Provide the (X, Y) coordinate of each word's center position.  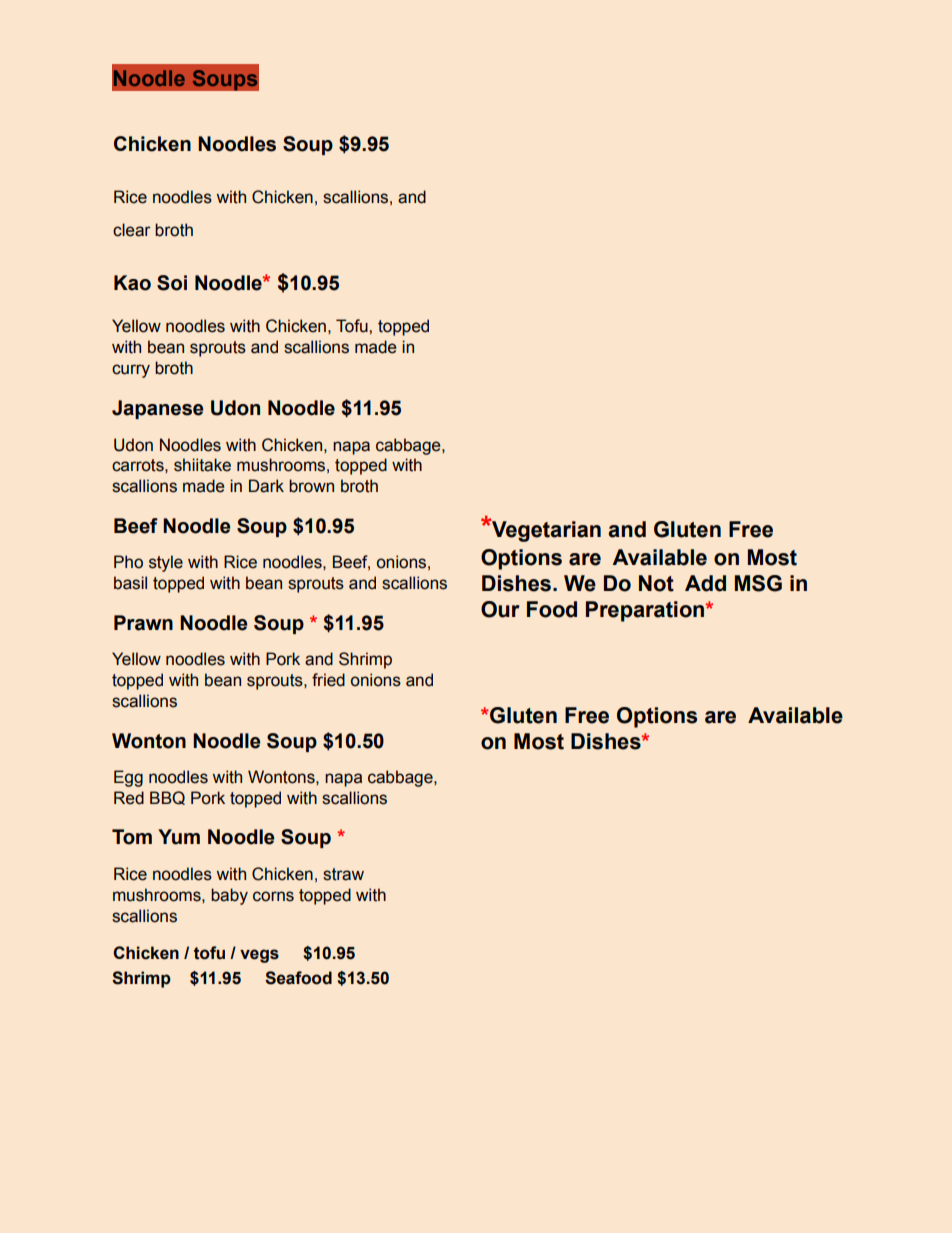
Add (705, 583)
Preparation (646, 611)
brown (311, 486)
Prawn (143, 623)
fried (328, 680)
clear (132, 230)
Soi (172, 283)
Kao (132, 283)
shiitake (202, 465)
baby (229, 896)
